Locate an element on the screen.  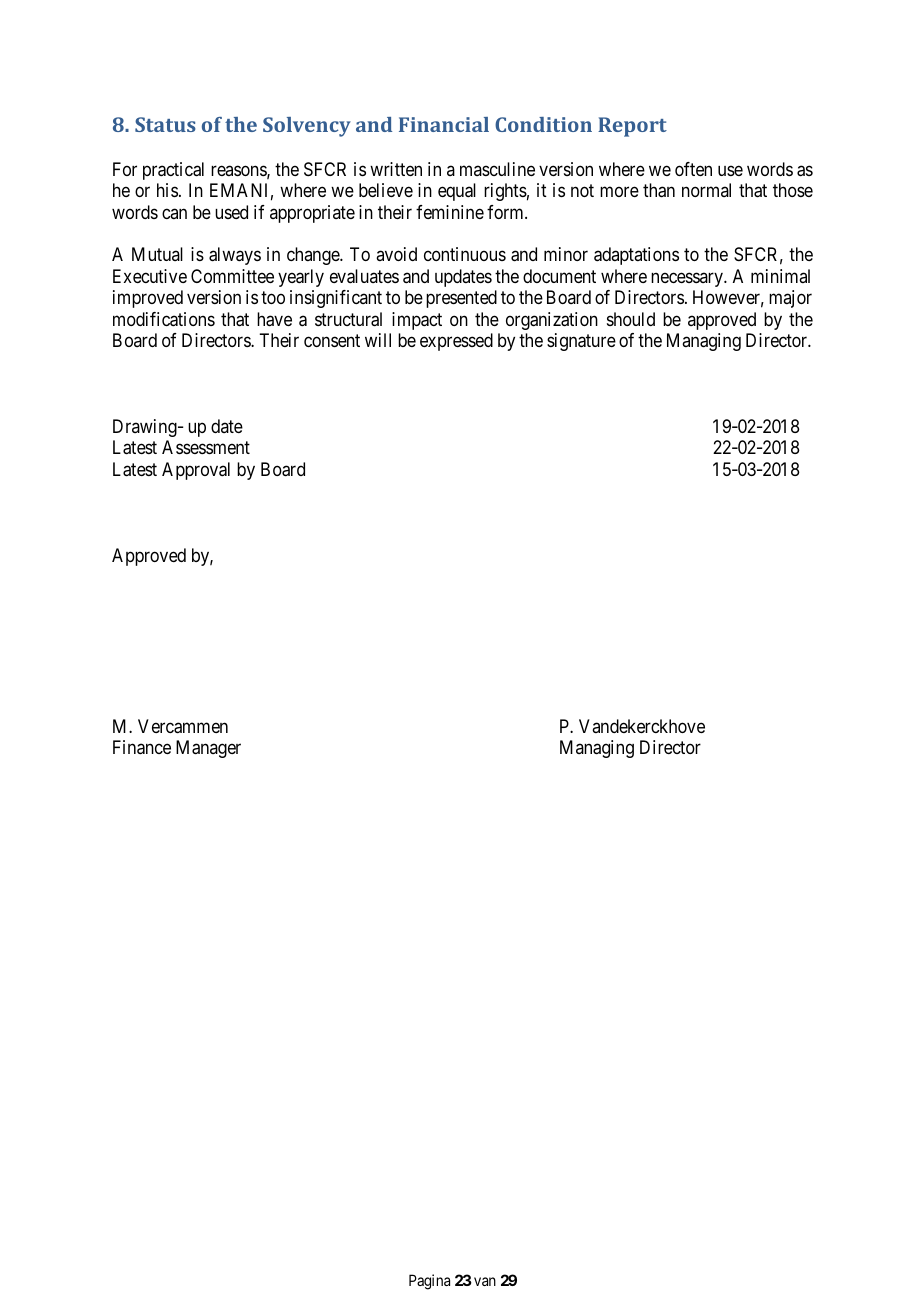
consent is located at coordinates (332, 340).
